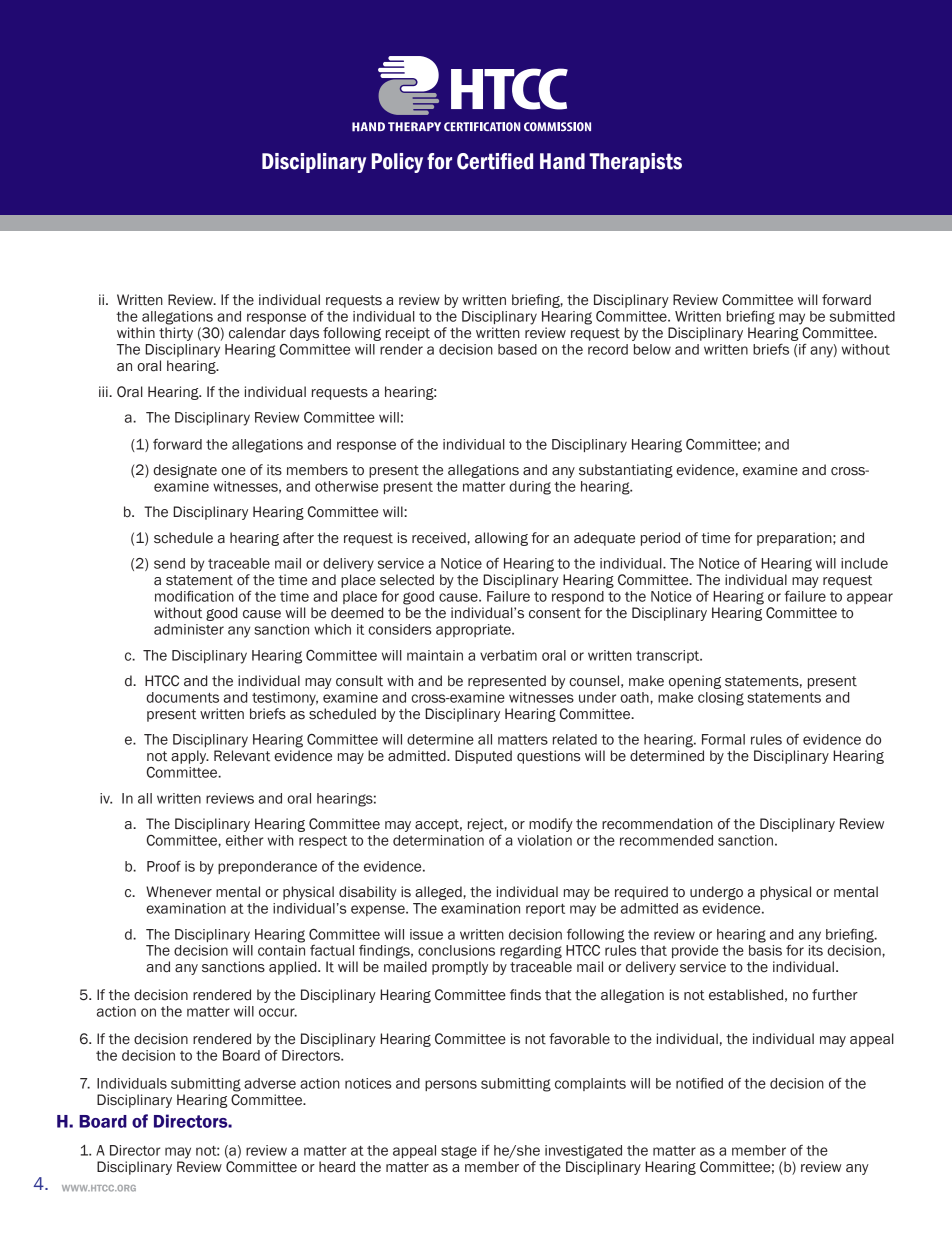 This document has width=952, height=1233. What do you see at coordinates (439, 893) in the document?
I see `alleged` at bounding box center [439, 893].
